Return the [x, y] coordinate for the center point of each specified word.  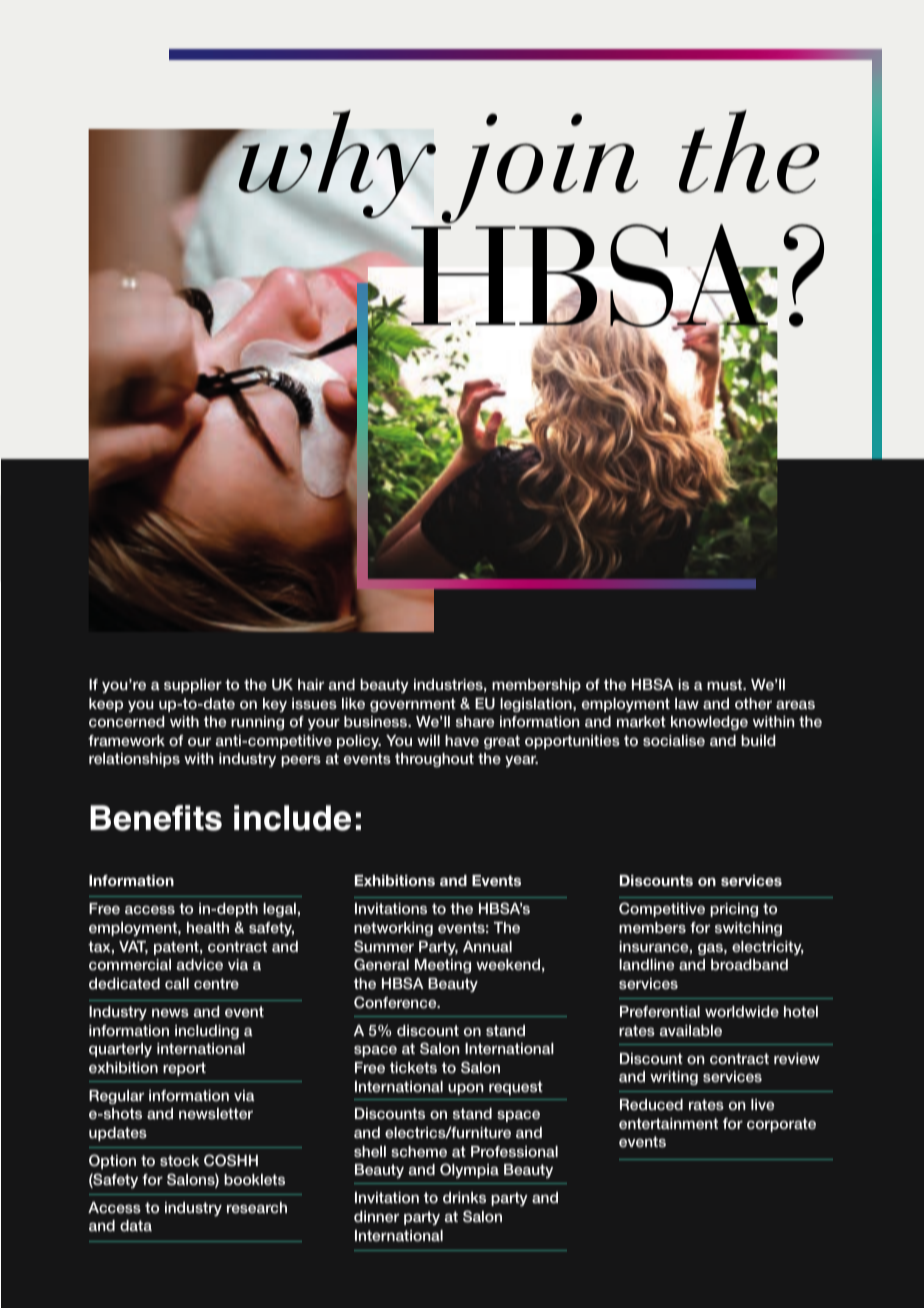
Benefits [156, 818]
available [691, 1030]
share [475, 721]
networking [393, 929]
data [136, 1225]
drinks [464, 1197]
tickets [413, 1067]
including [207, 1032]
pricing [734, 910]
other [756, 703]
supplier [195, 686]
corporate [781, 1125]
